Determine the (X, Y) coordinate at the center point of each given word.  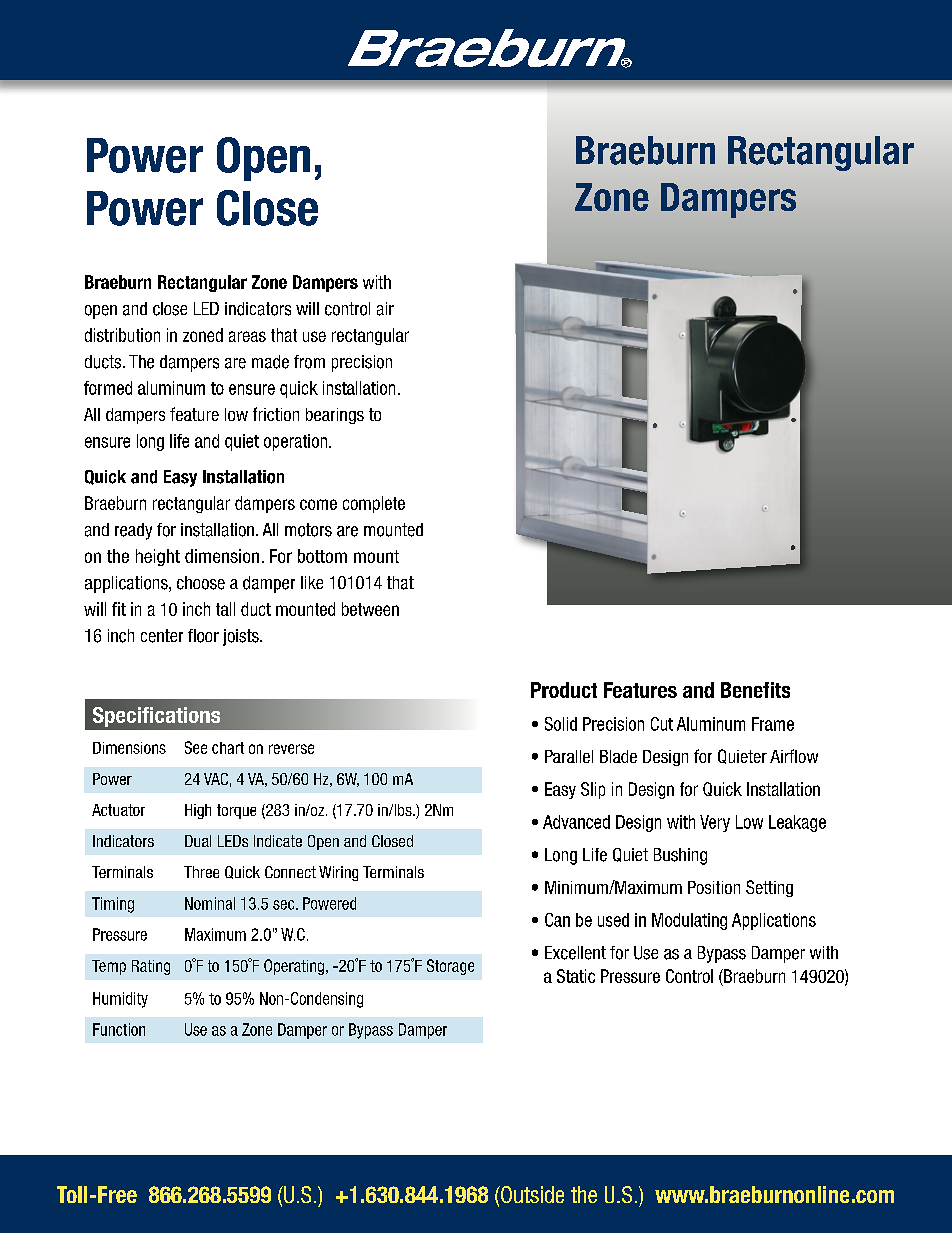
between (370, 609)
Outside (531, 1194)
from (309, 362)
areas (247, 336)
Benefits (755, 690)
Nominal (210, 903)
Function (119, 1029)
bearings (335, 416)
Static (576, 976)
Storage (450, 967)
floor (203, 636)
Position (714, 887)
